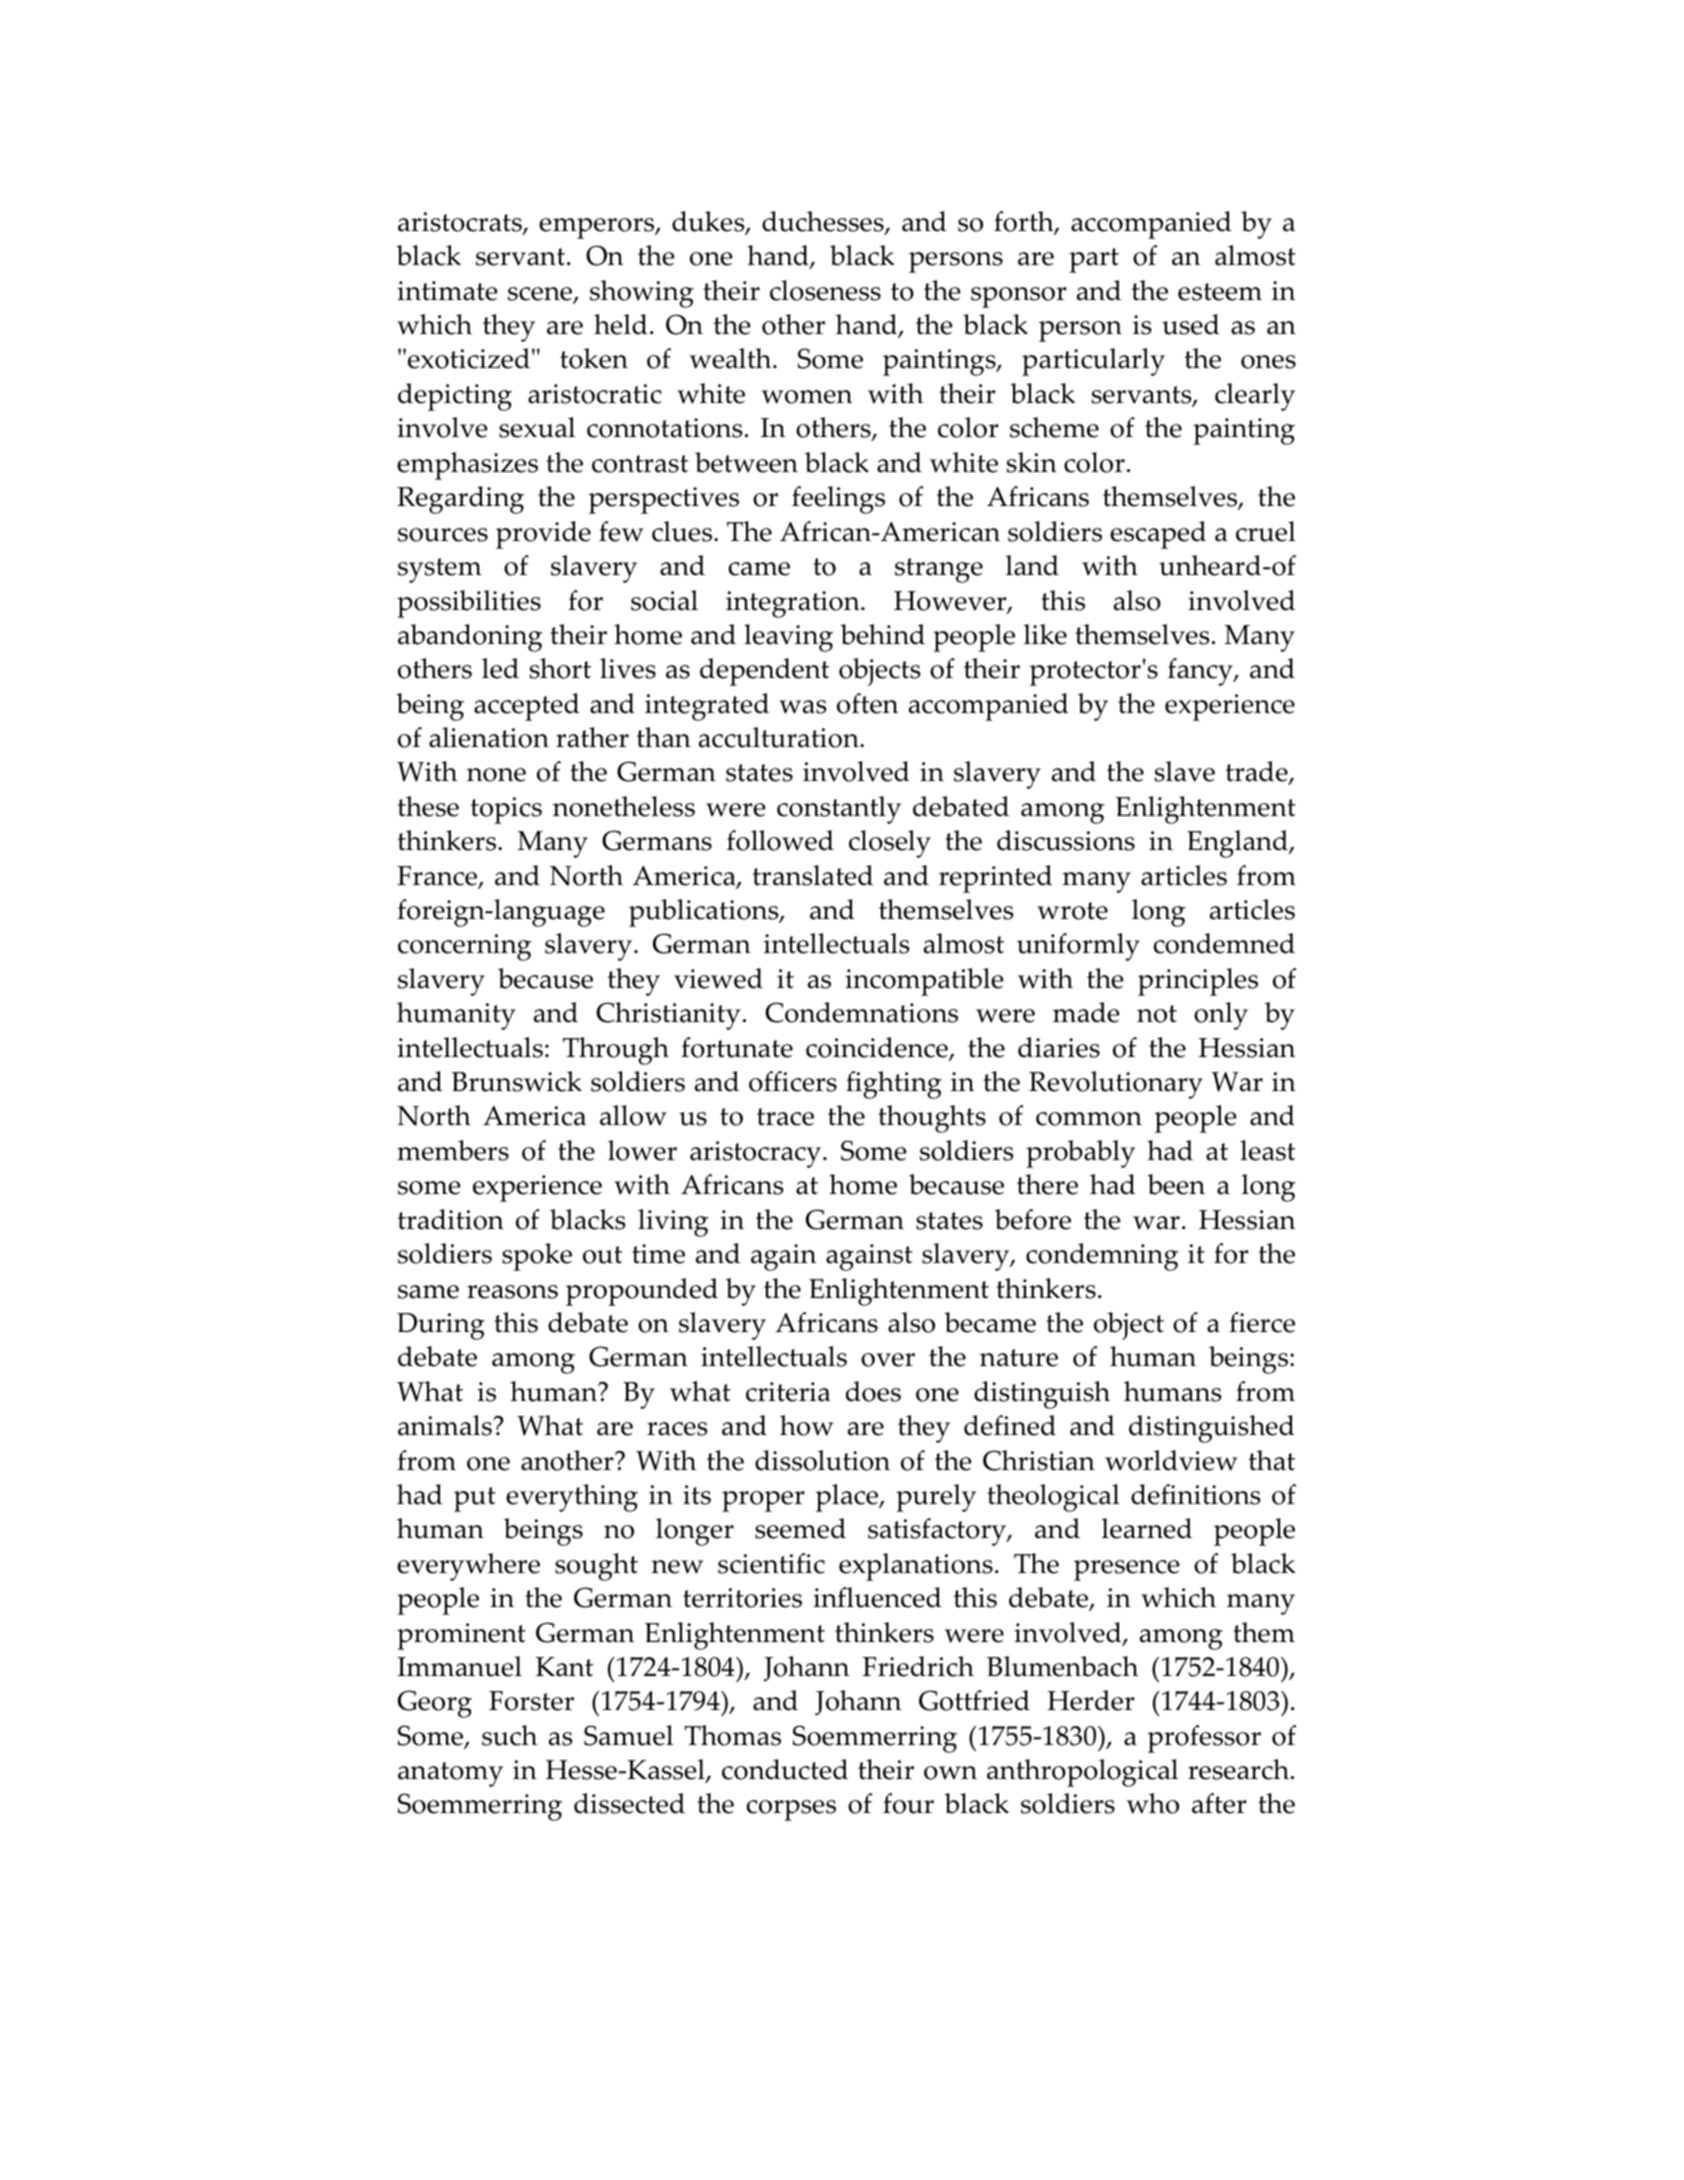 Image resolution: width=1684 pixels, height=2180 pixels. I want to click on condemning, so click(1102, 1257).
